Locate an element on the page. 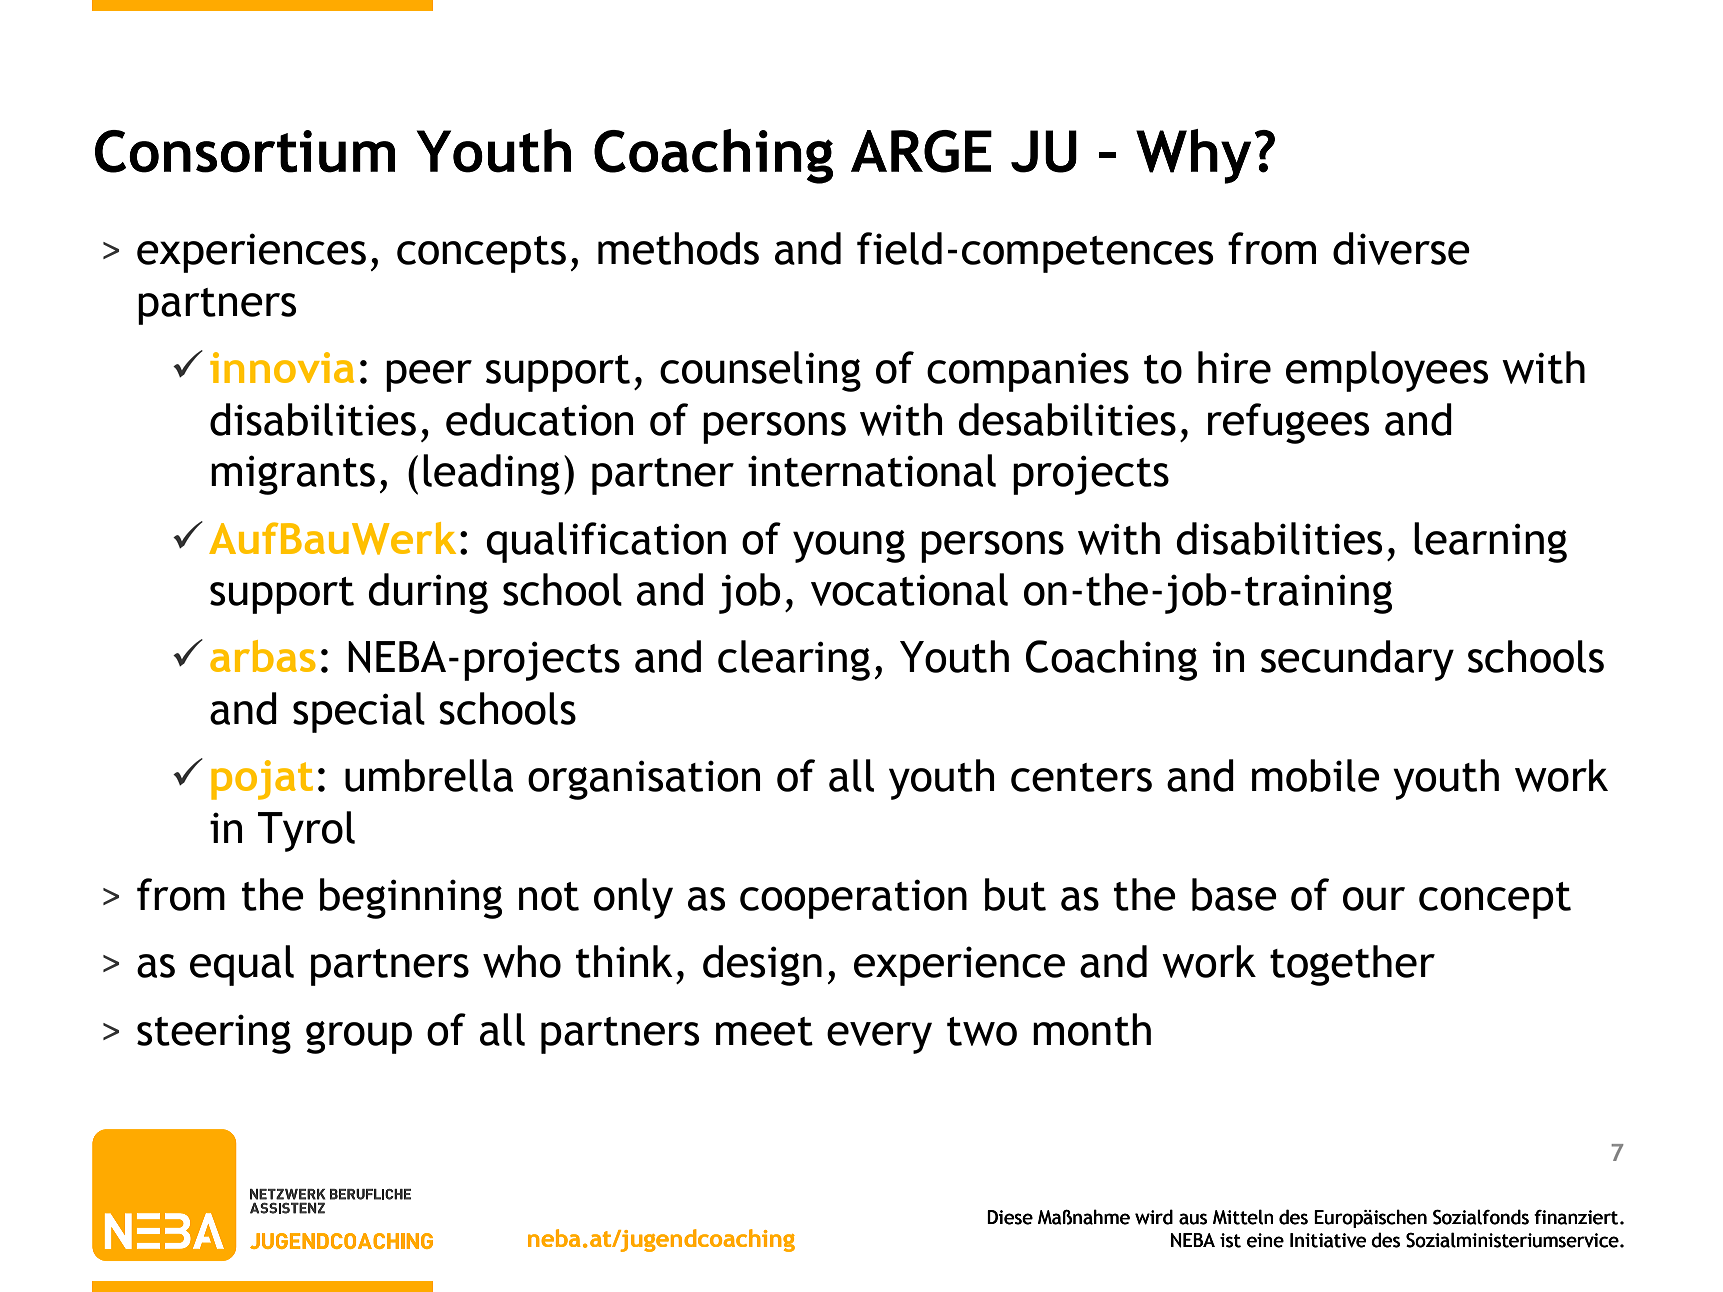 Image resolution: width=1723 pixels, height=1292 pixels. mobile is located at coordinates (1316, 775).
